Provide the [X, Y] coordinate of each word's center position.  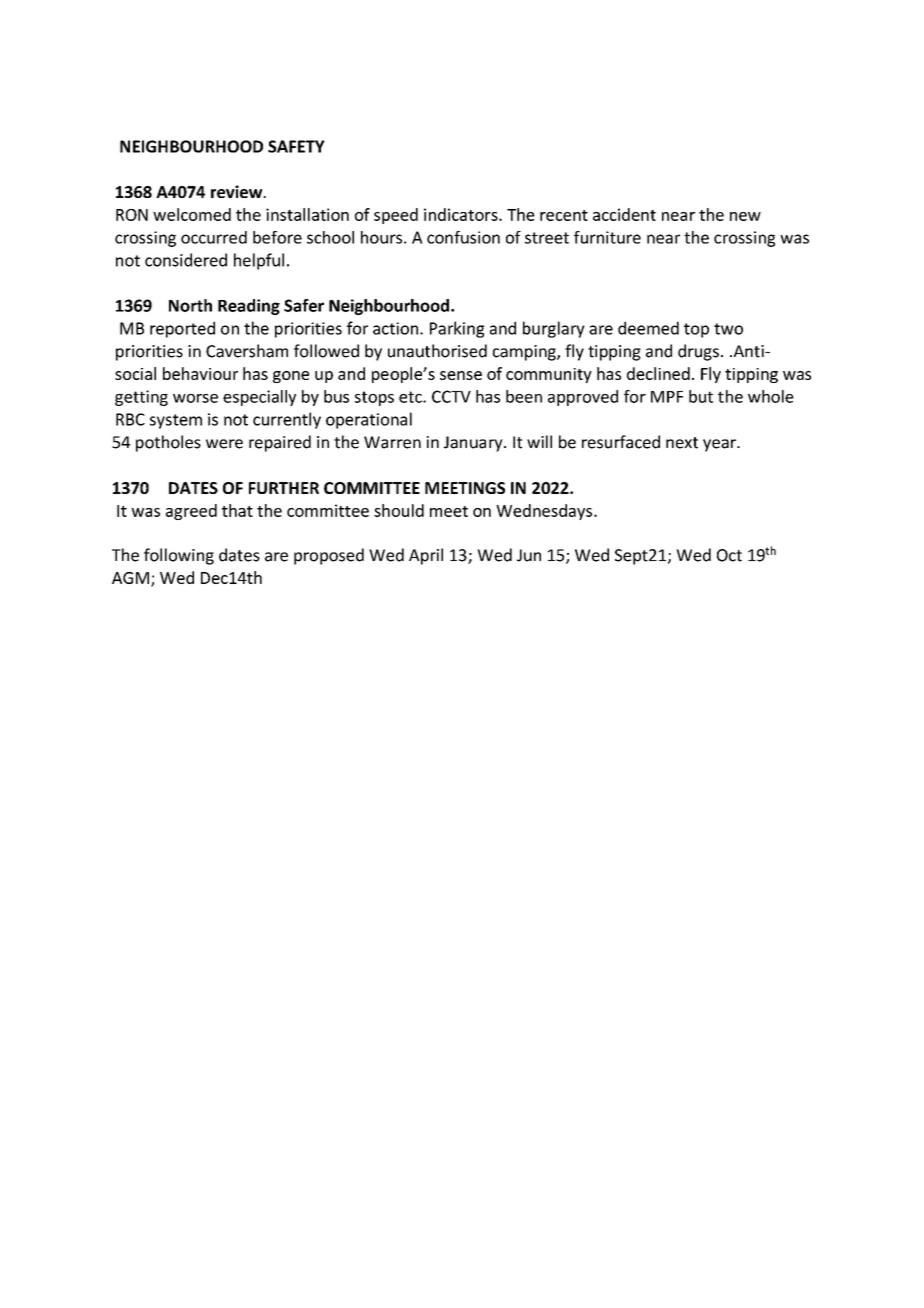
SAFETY [296, 146]
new [745, 216]
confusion [463, 237]
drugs [698, 352]
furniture [607, 237]
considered [186, 260]
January [474, 444]
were [224, 444]
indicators [462, 214]
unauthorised [437, 351]
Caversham [247, 351]
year [720, 445]
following [179, 556]
